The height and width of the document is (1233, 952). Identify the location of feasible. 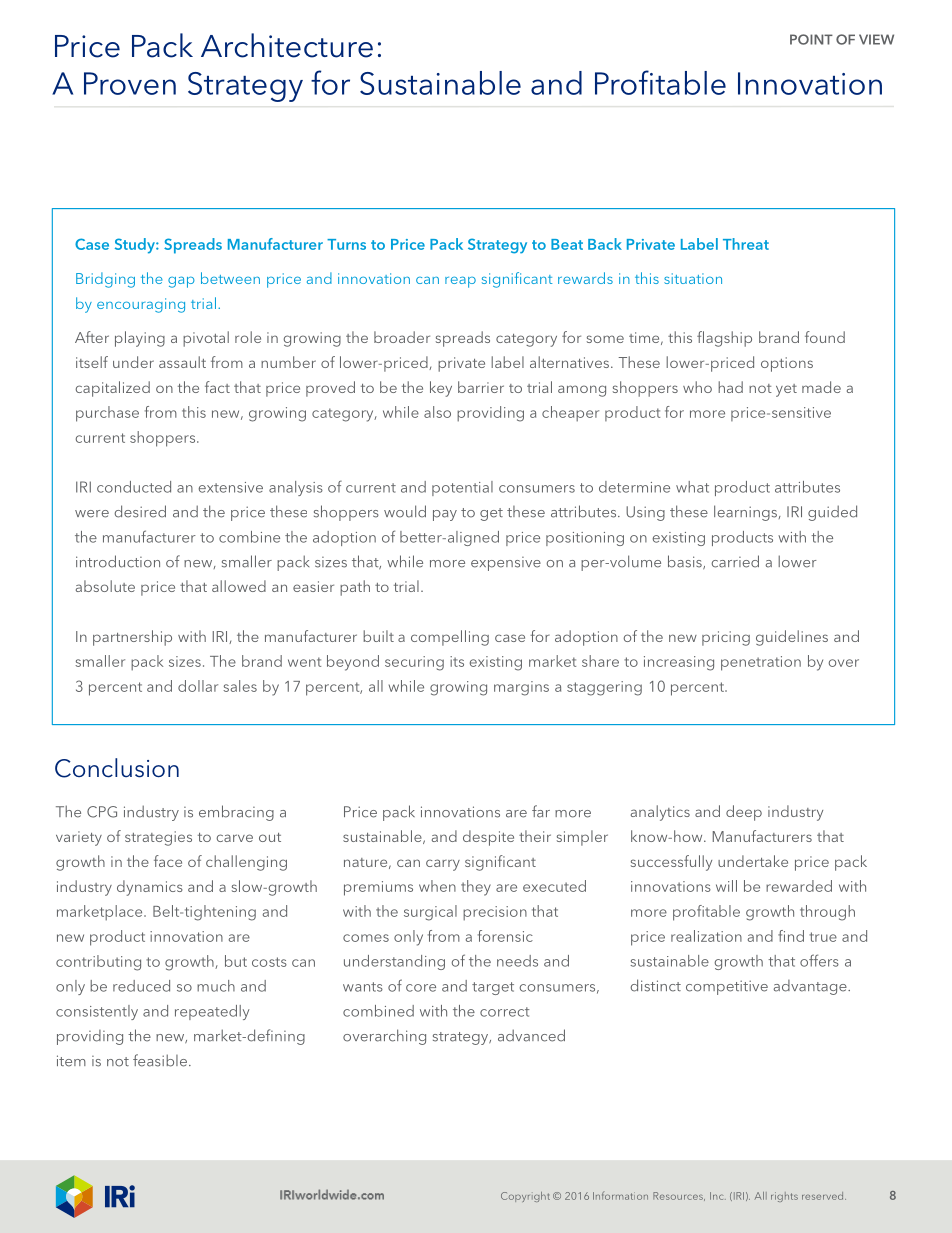
(160, 1060).
